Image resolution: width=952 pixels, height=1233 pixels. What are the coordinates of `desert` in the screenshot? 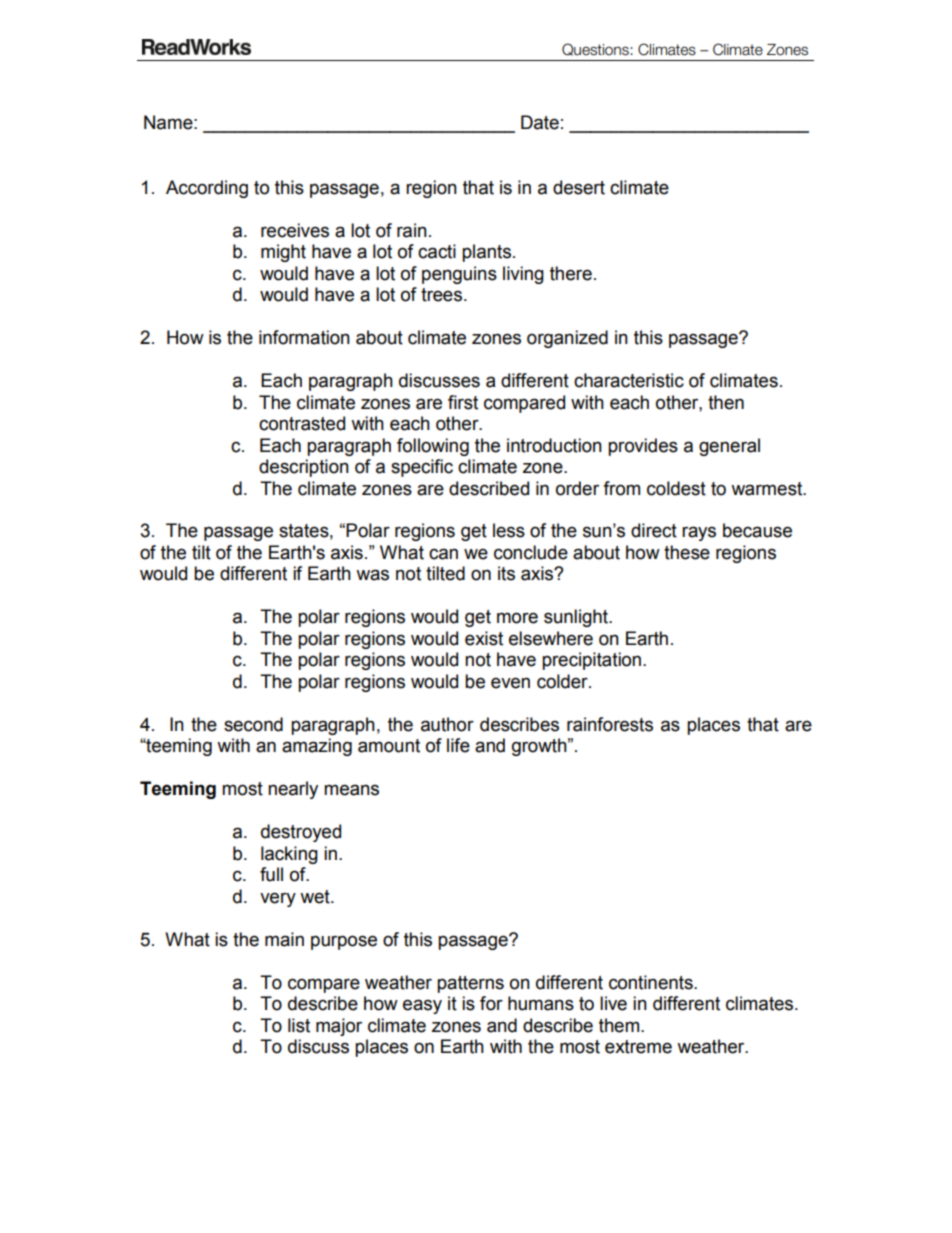 It's located at (579, 187).
